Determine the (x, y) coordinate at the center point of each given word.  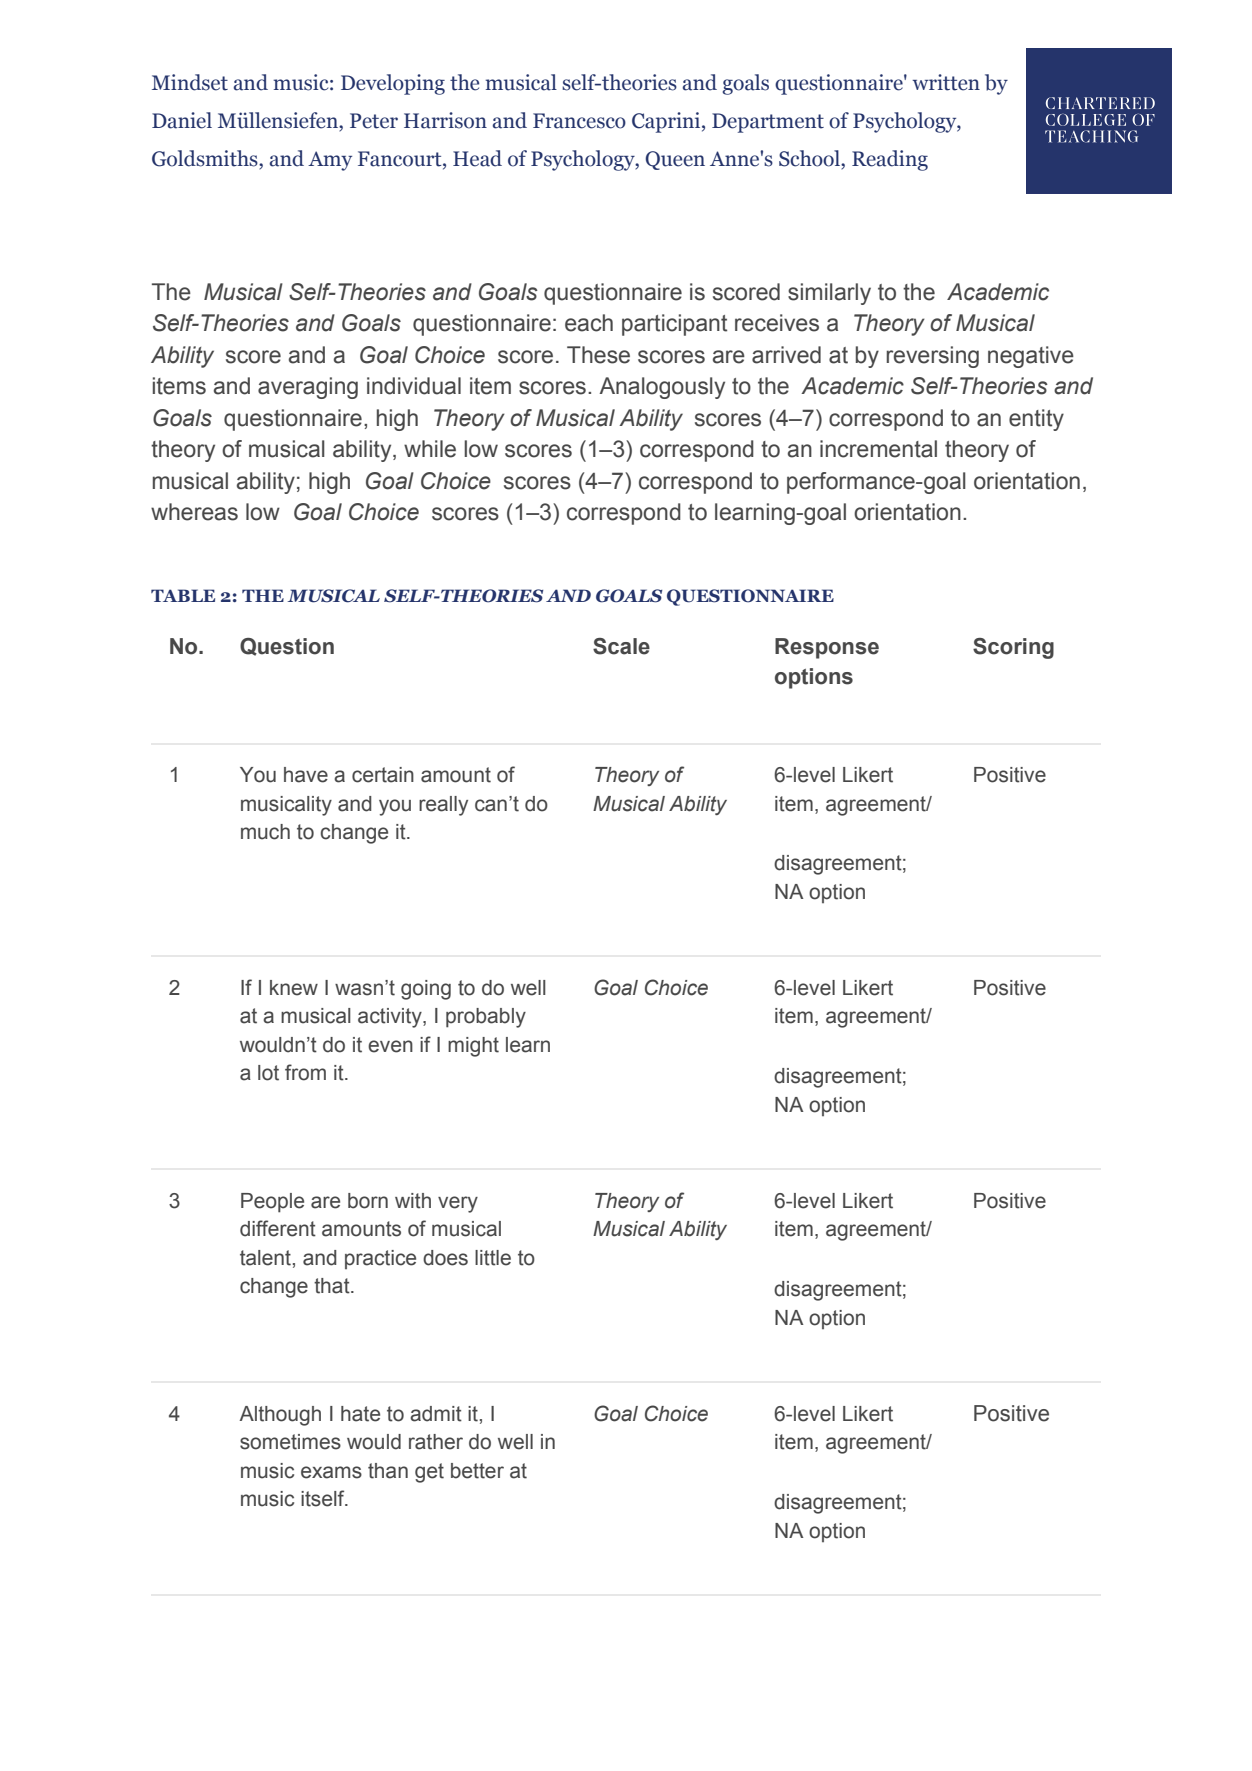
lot (268, 1073)
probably (486, 1018)
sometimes (290, 1442)
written (946, 82)
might (473, 1047)
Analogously (662, 388)
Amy (330, 161)
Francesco (579, 121)
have (306, 775)
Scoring (1013, 648)
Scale (621, 646)
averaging (308, 388)
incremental (878, 449)
